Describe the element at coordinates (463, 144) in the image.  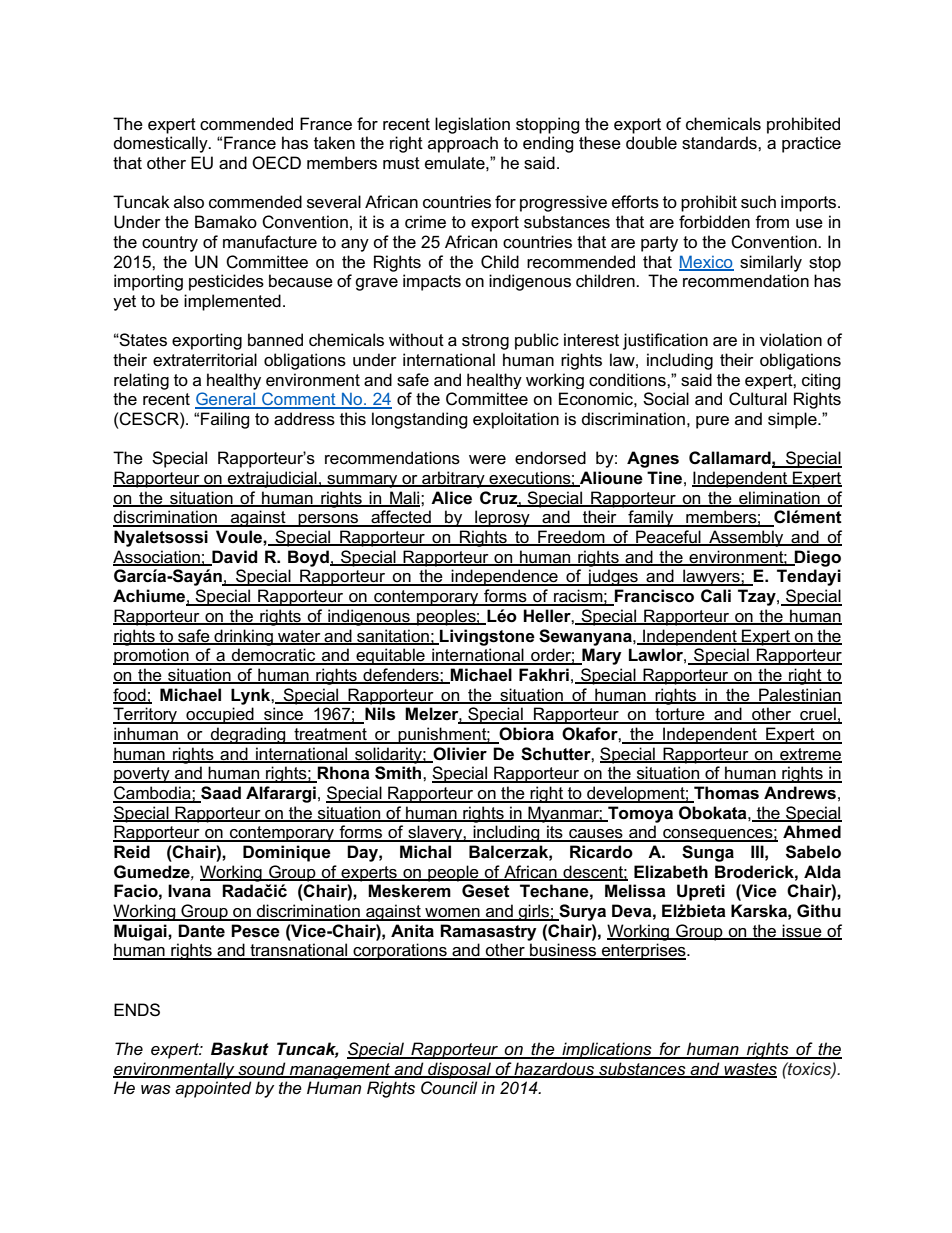
I see `approach` at that location.
